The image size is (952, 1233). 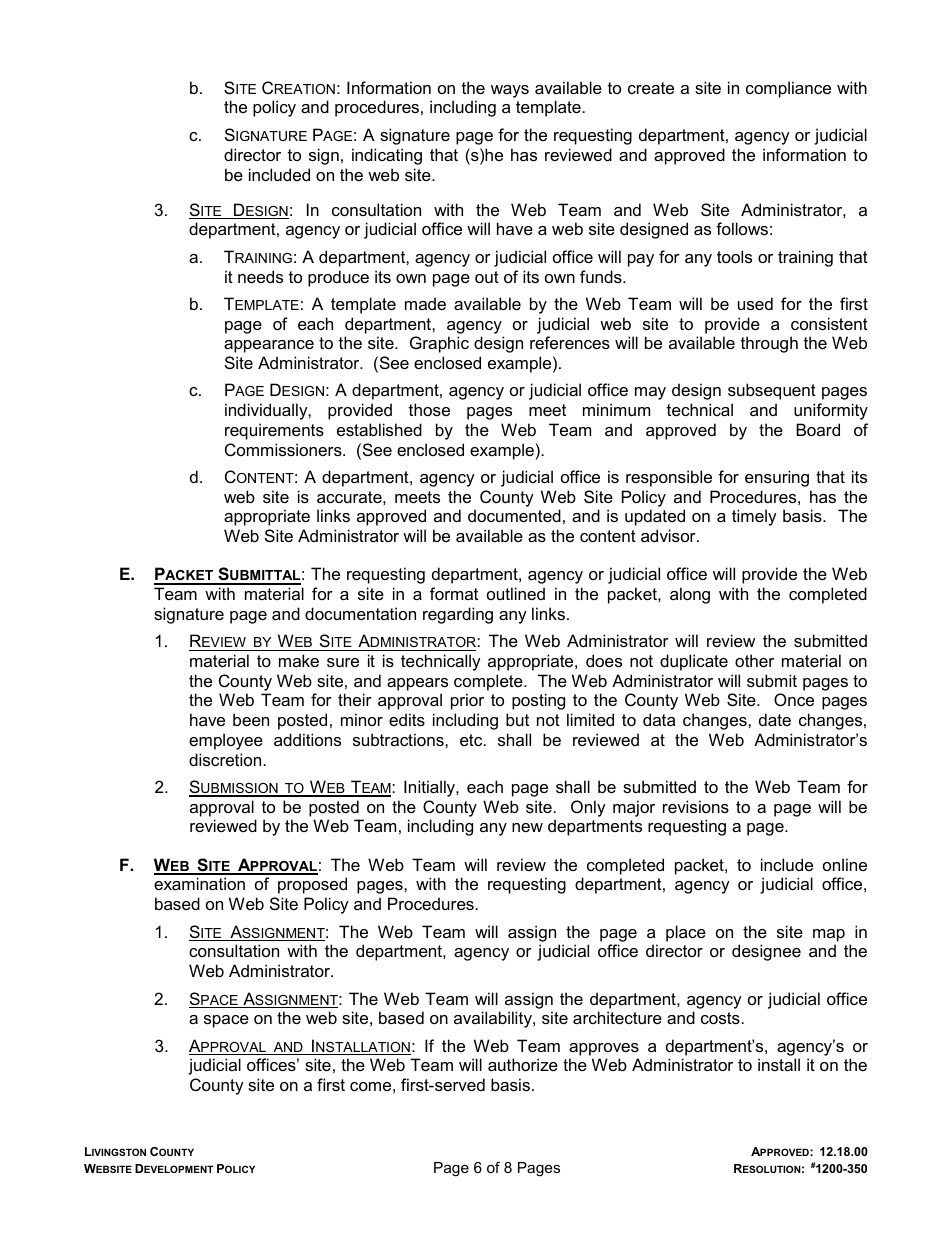 What do you see at coordinates (517, 719) in the image?
I see `but` at bounding box center [517, 719].
